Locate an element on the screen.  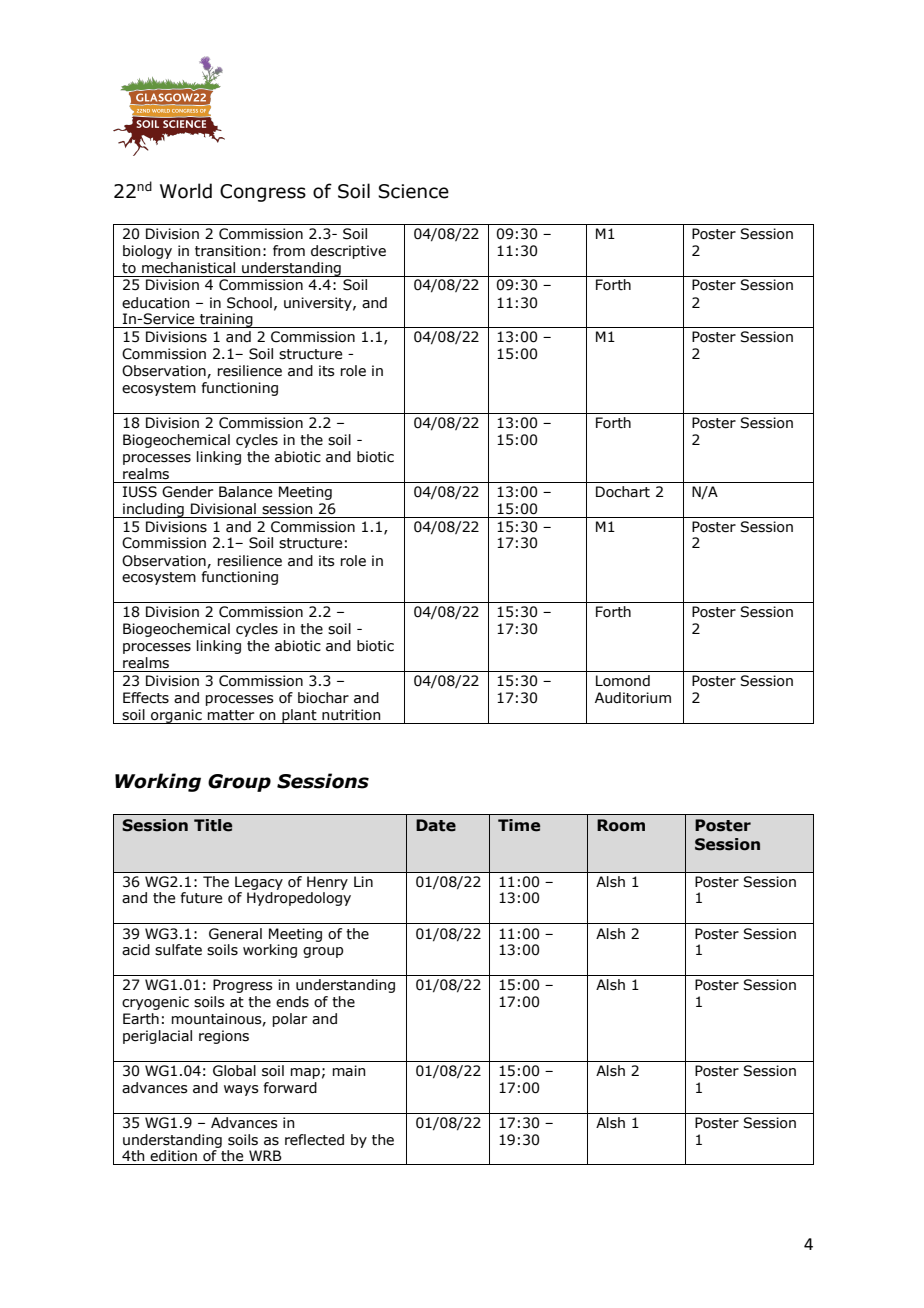
descriptive is located at coordinates (348, 252).
